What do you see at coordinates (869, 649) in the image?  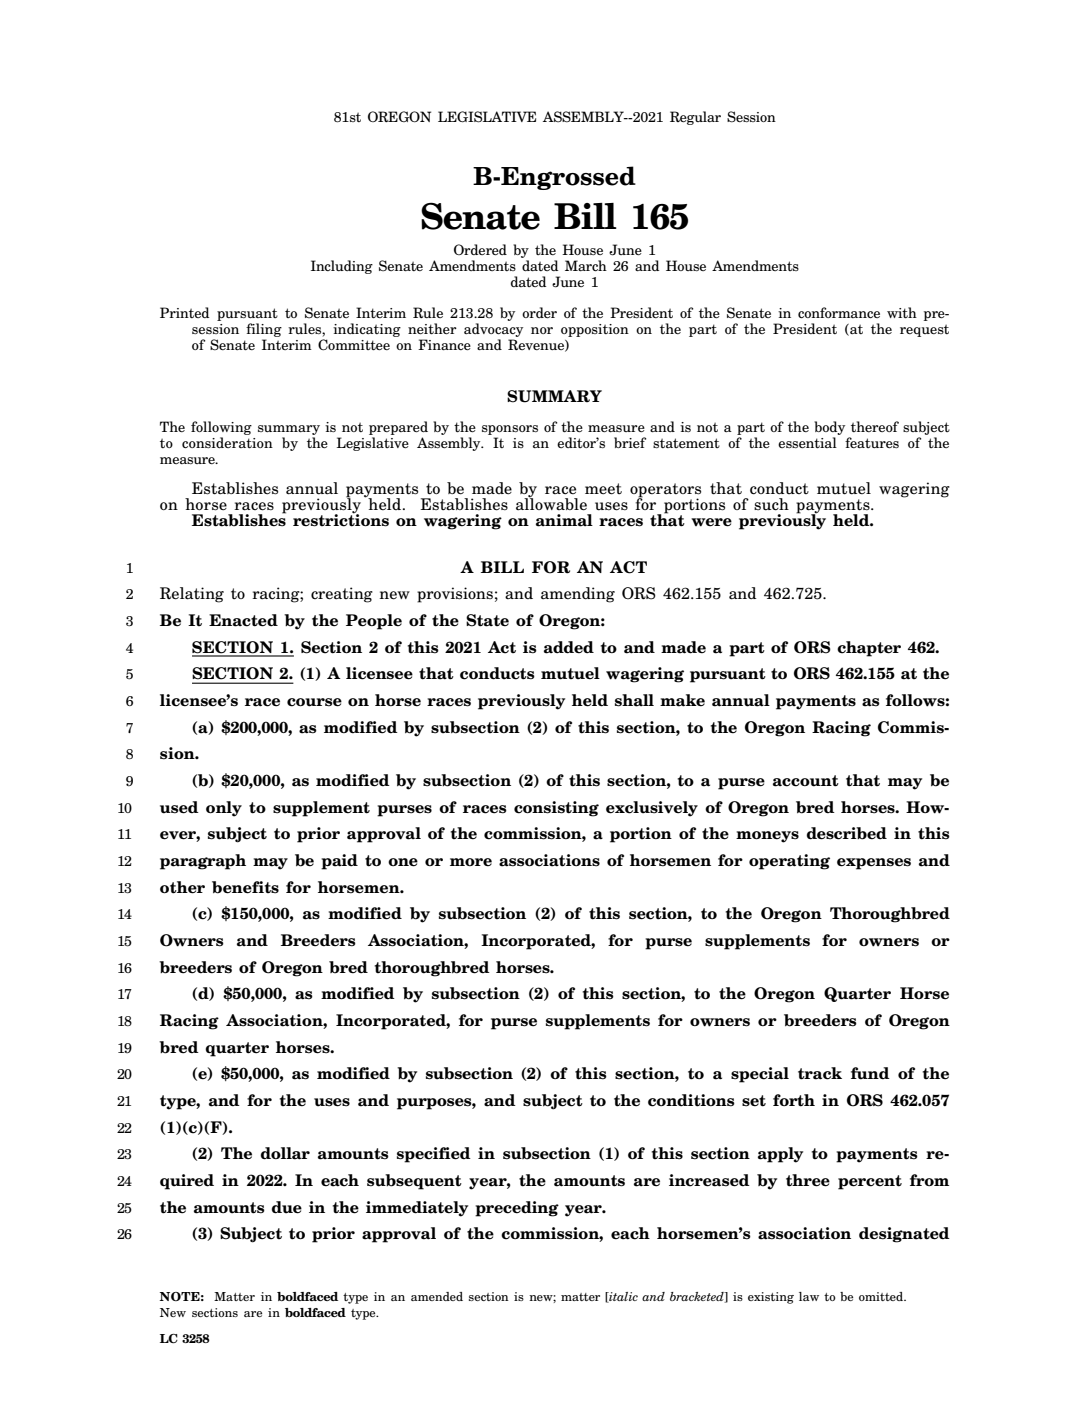 I see `chapter` at bounding box center [869, 649].
